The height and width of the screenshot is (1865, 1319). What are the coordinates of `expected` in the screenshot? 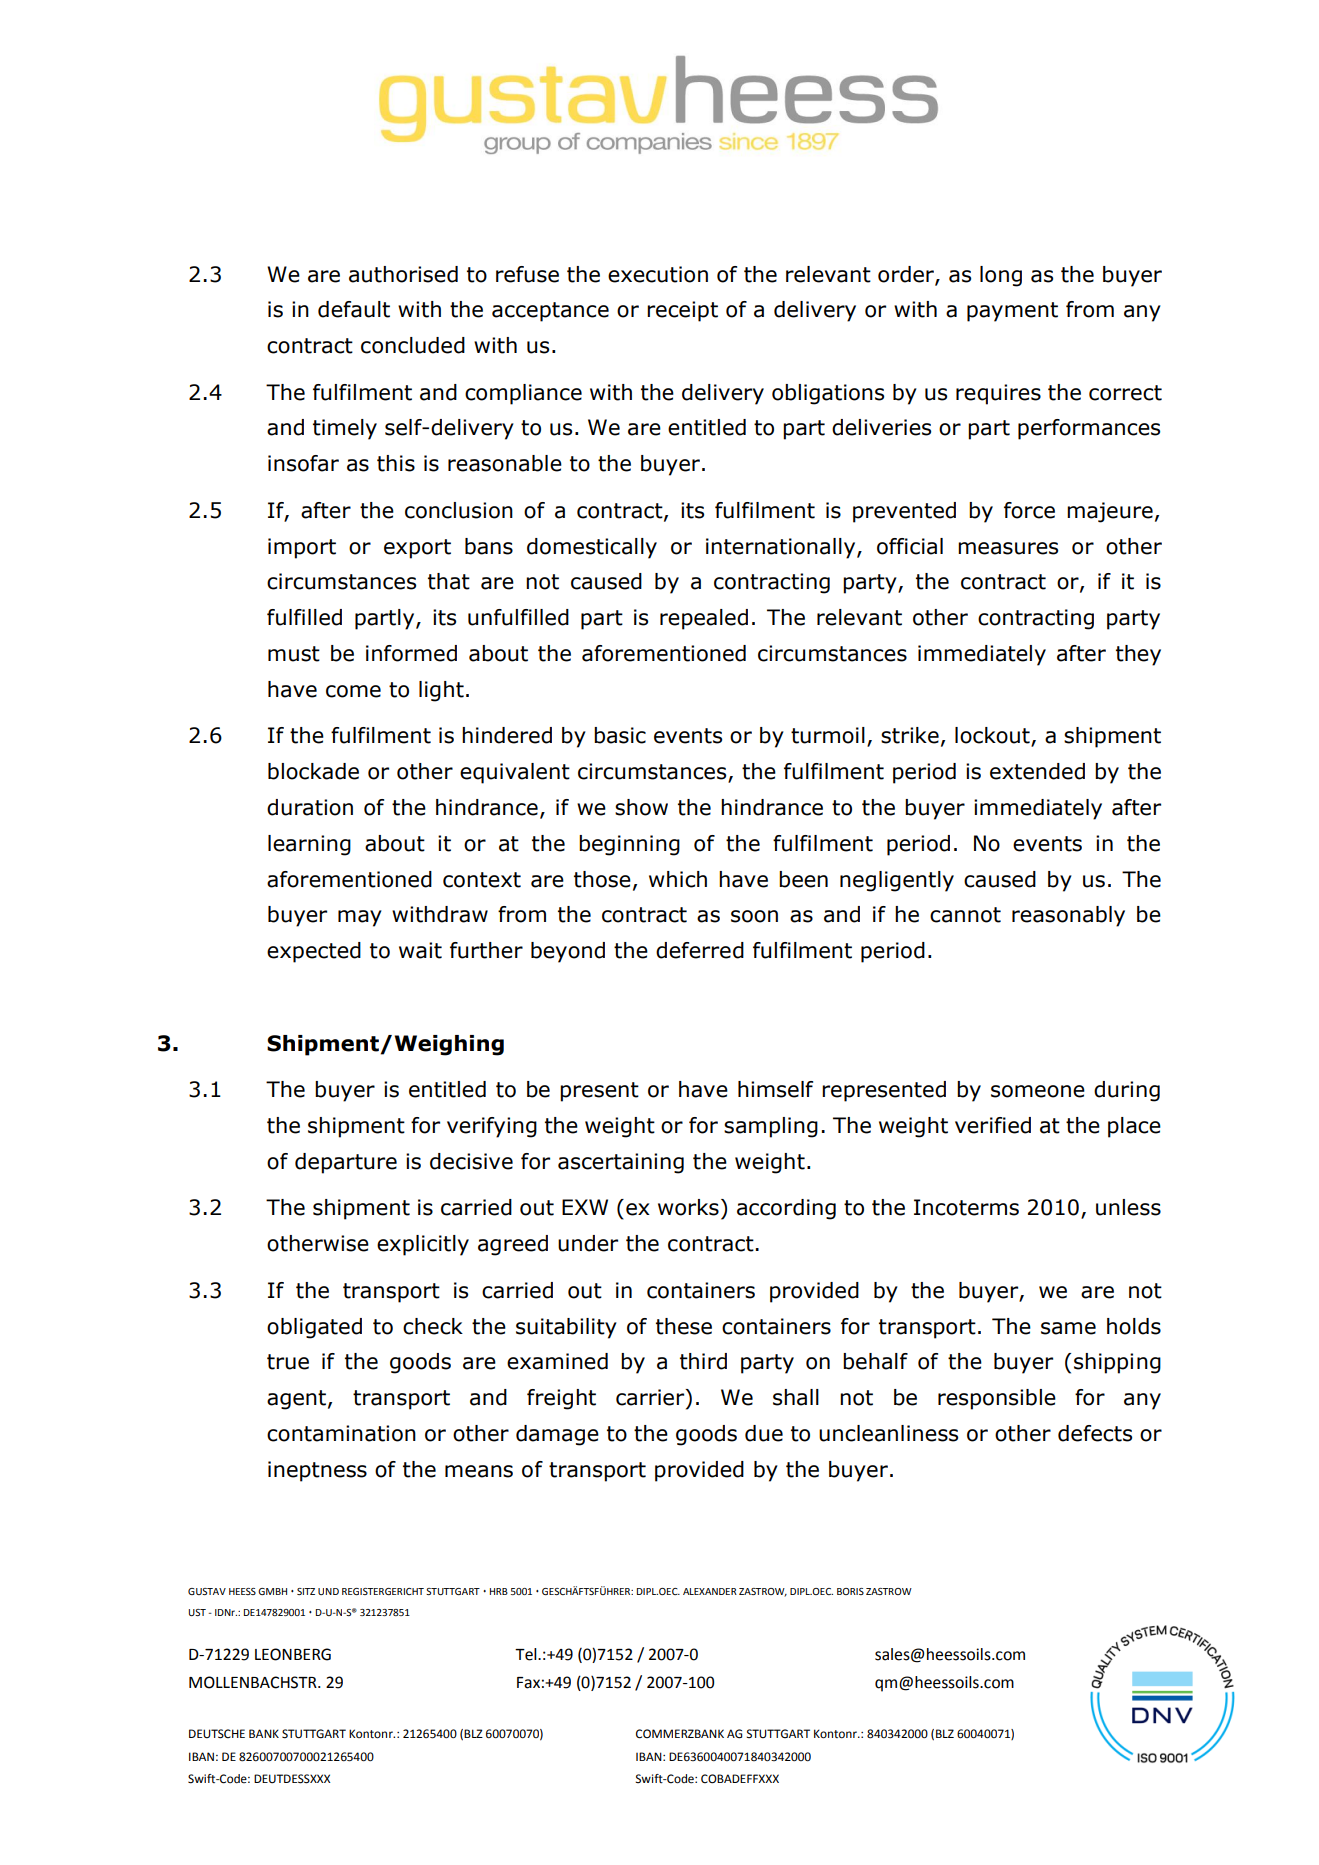 It's located at (314, 952).
